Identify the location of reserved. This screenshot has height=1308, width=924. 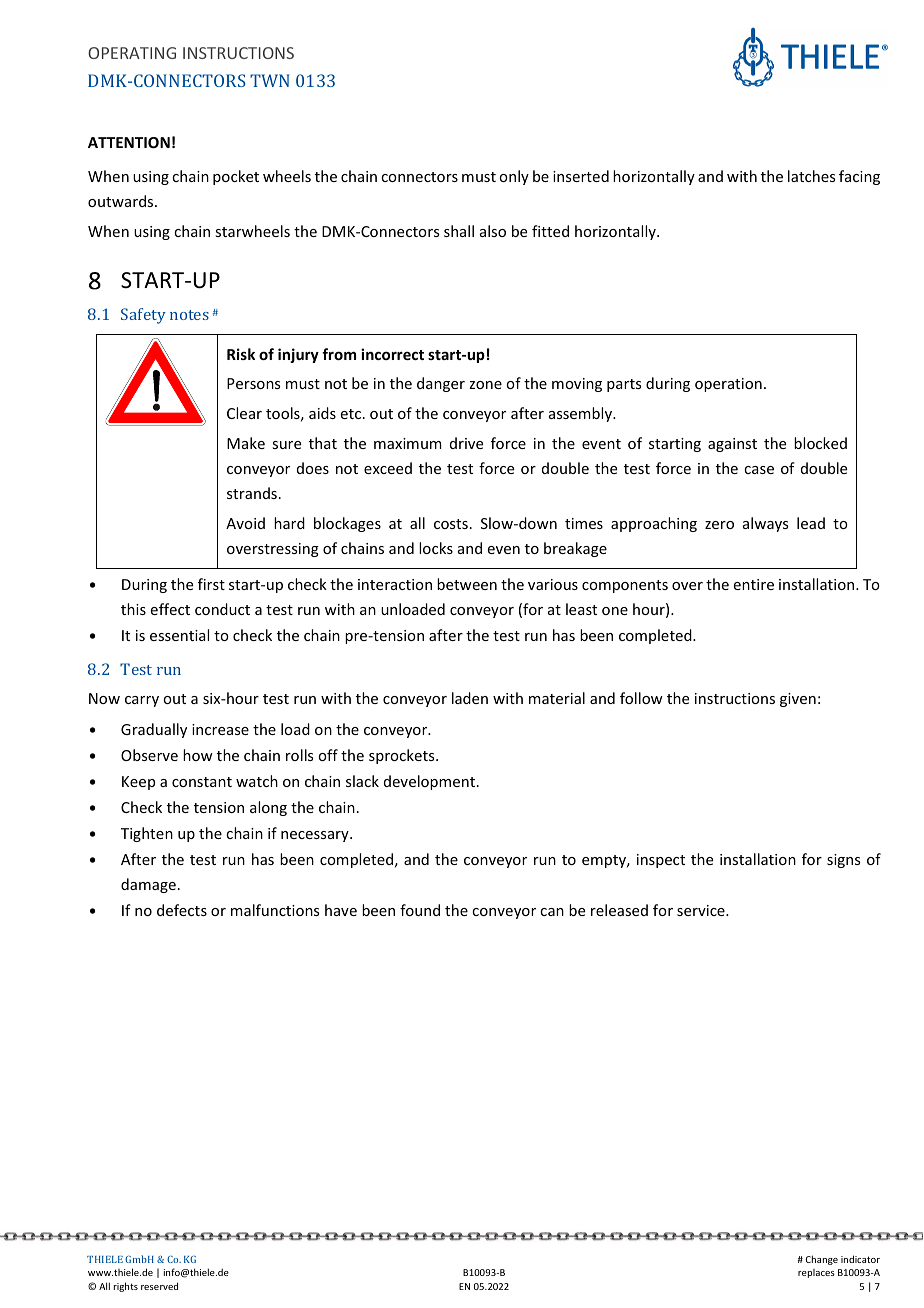
(159, 1286).
